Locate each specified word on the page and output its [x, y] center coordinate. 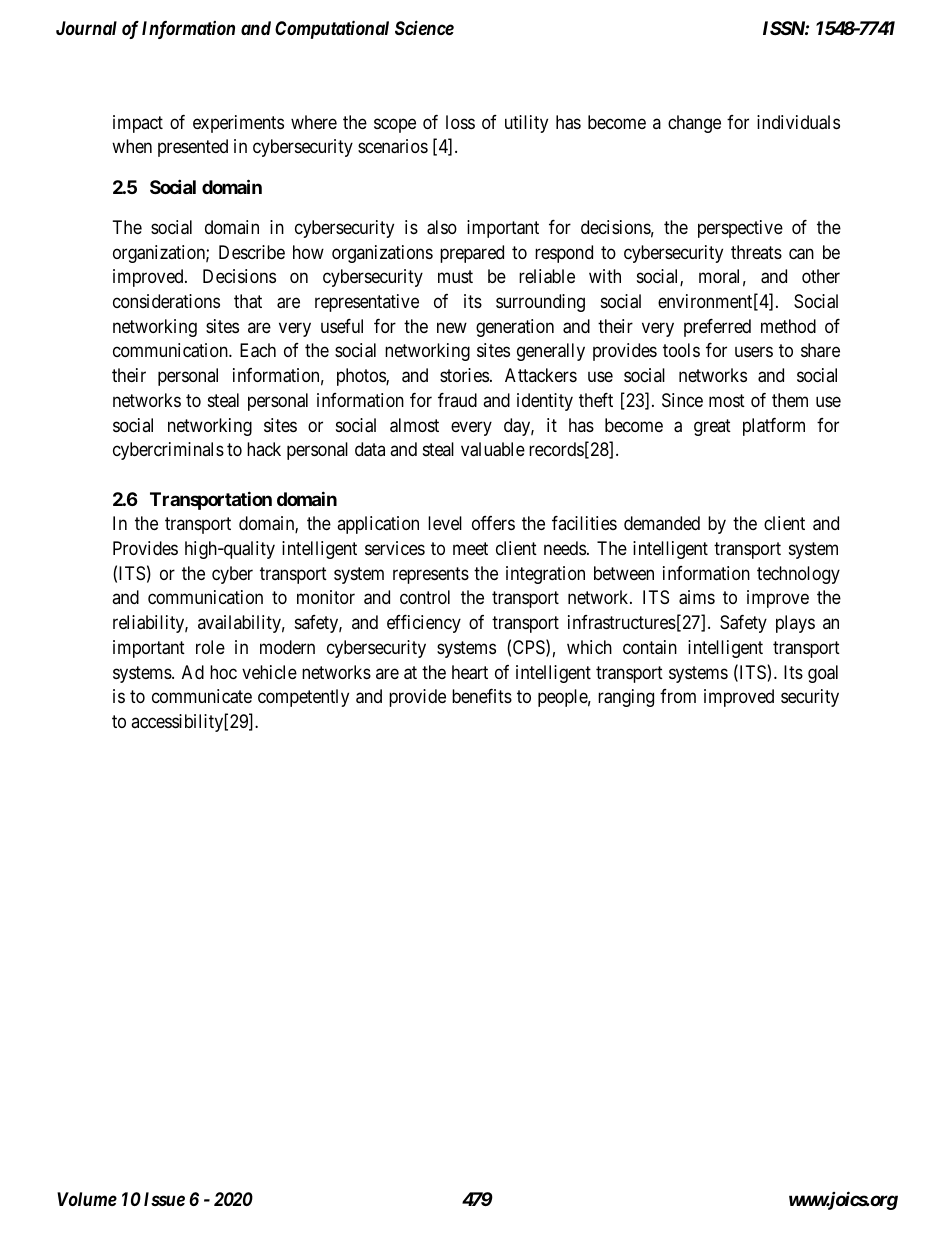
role [210, 647]
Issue [164, 1199]
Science [424, 27]
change [694, 124]
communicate [202, 696]
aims [697, 597]
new [452, 327]
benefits [482, 696]
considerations [166, 301]
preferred [717, 328]
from [678, 696]
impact [138, 124]
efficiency [424, 624]
